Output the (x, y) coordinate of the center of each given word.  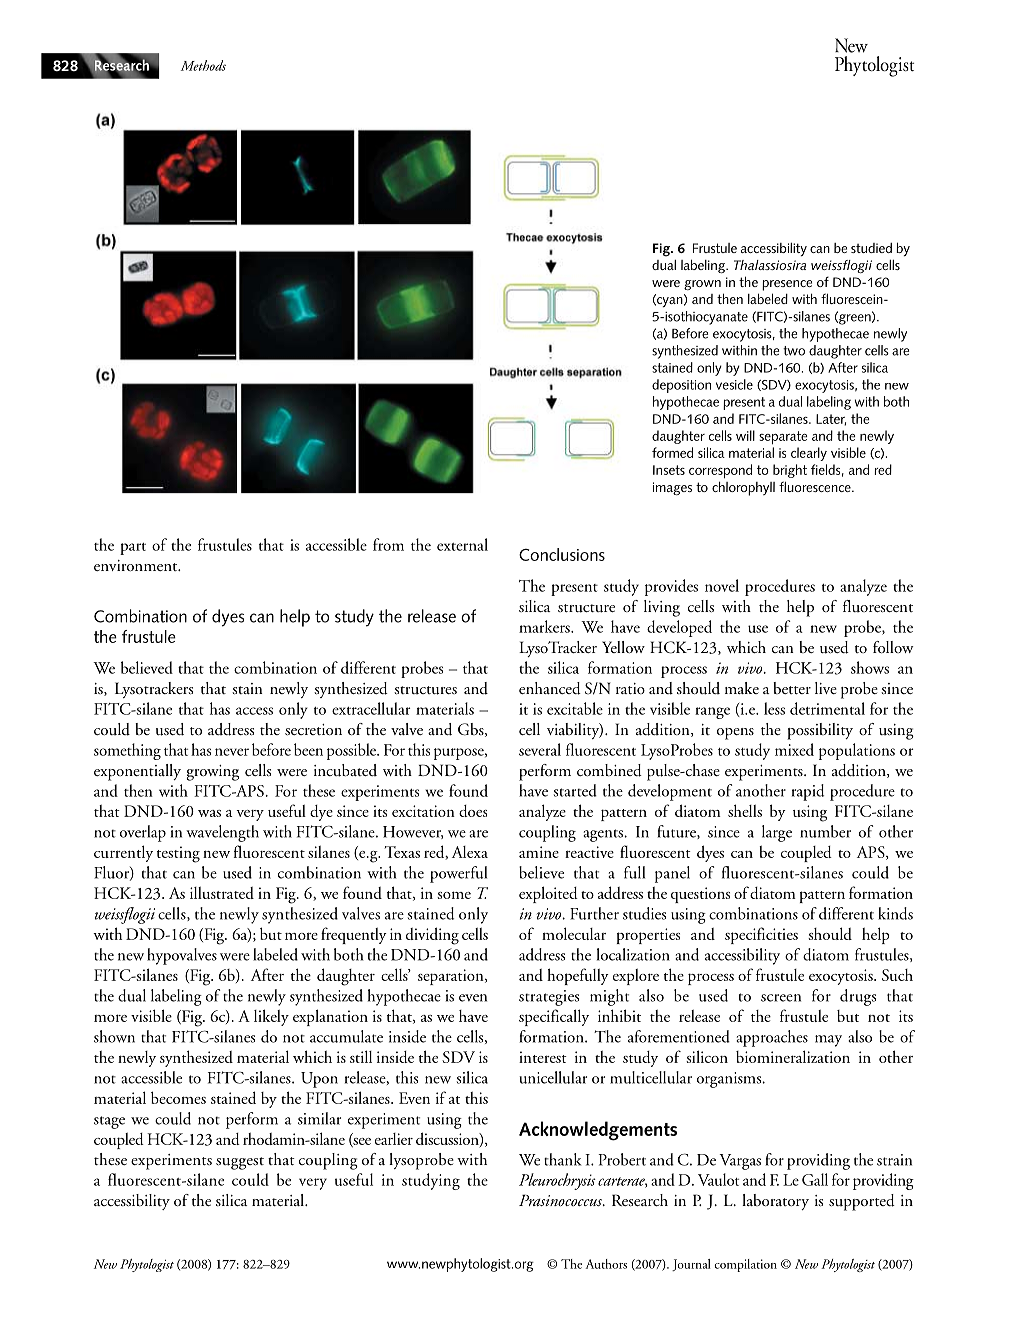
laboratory (775, 1202)
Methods (203, 65)
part (133, 549)
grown (702, 285)
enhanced (550, 688)
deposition (681, 386)
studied (871, 248)
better (792, 688)
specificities (761, 935)
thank (562, 1159)
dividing (432, 936)
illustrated (222, 893)
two (794, 351)
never (232, 752)
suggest (240, 1163)
